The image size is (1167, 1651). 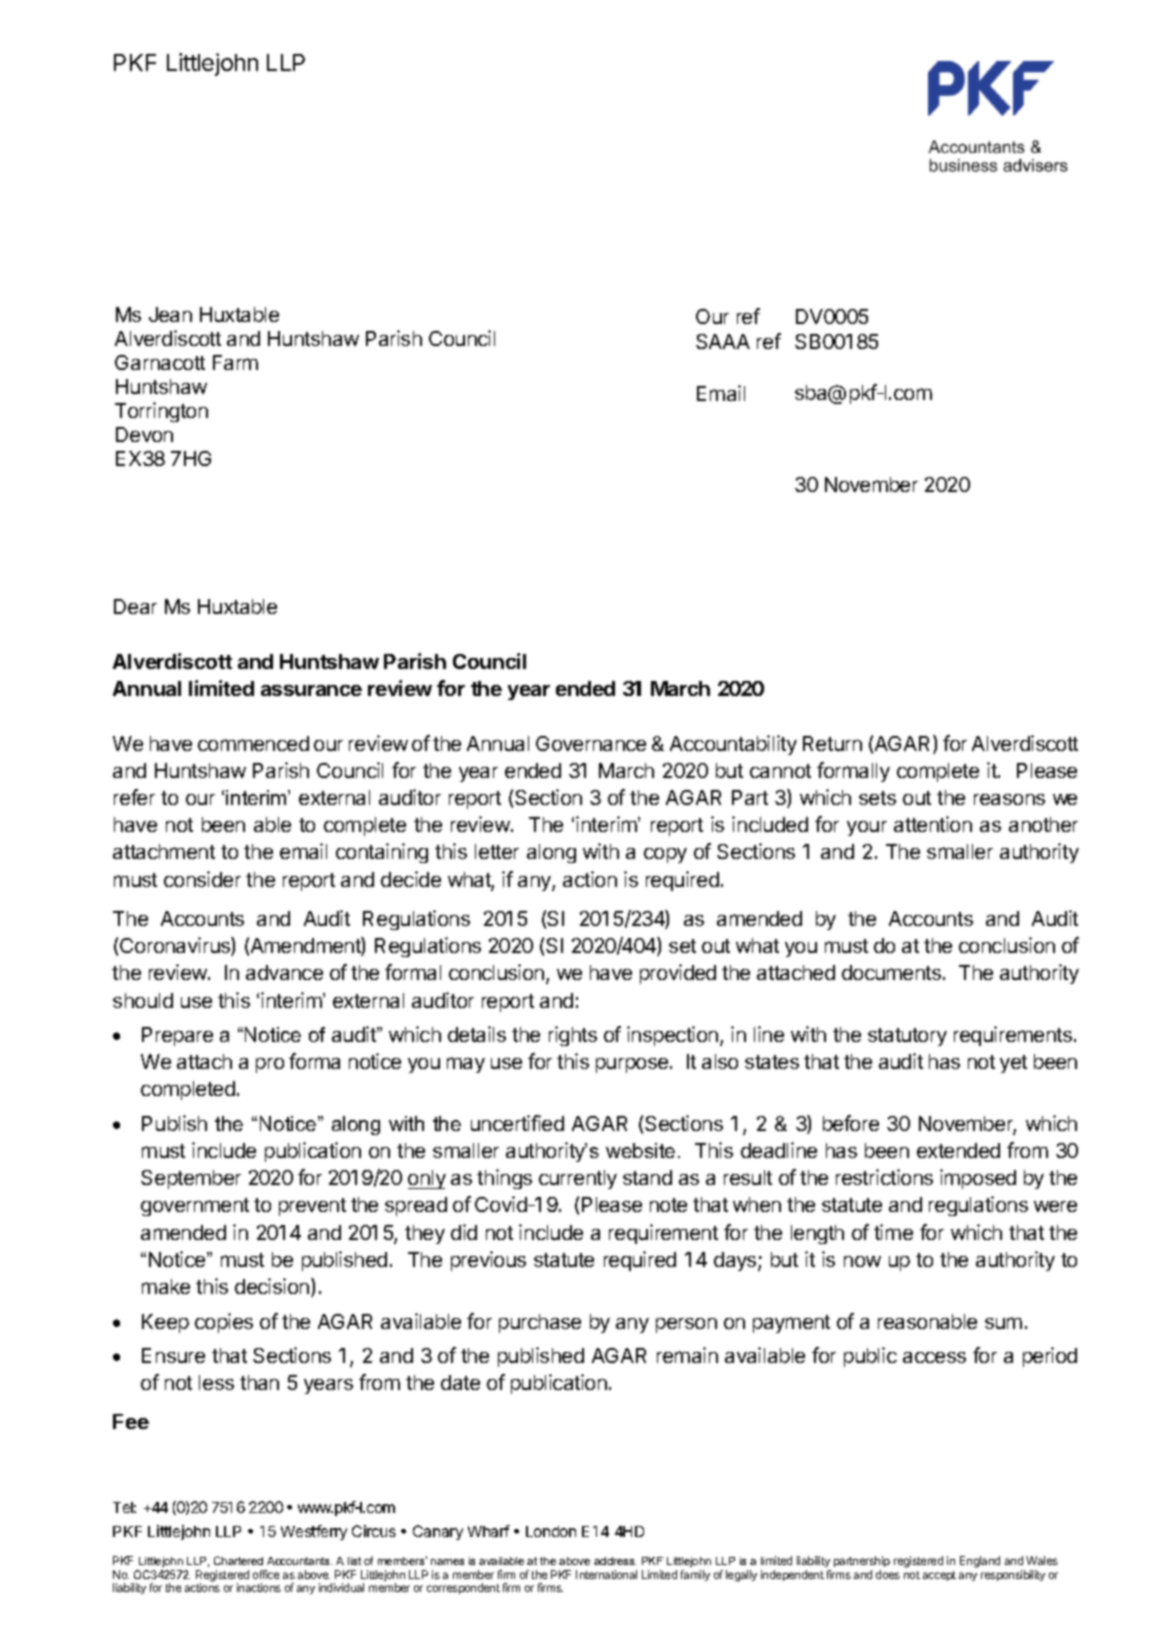 I want to click on Torrington, so click(x=161, y=412).
